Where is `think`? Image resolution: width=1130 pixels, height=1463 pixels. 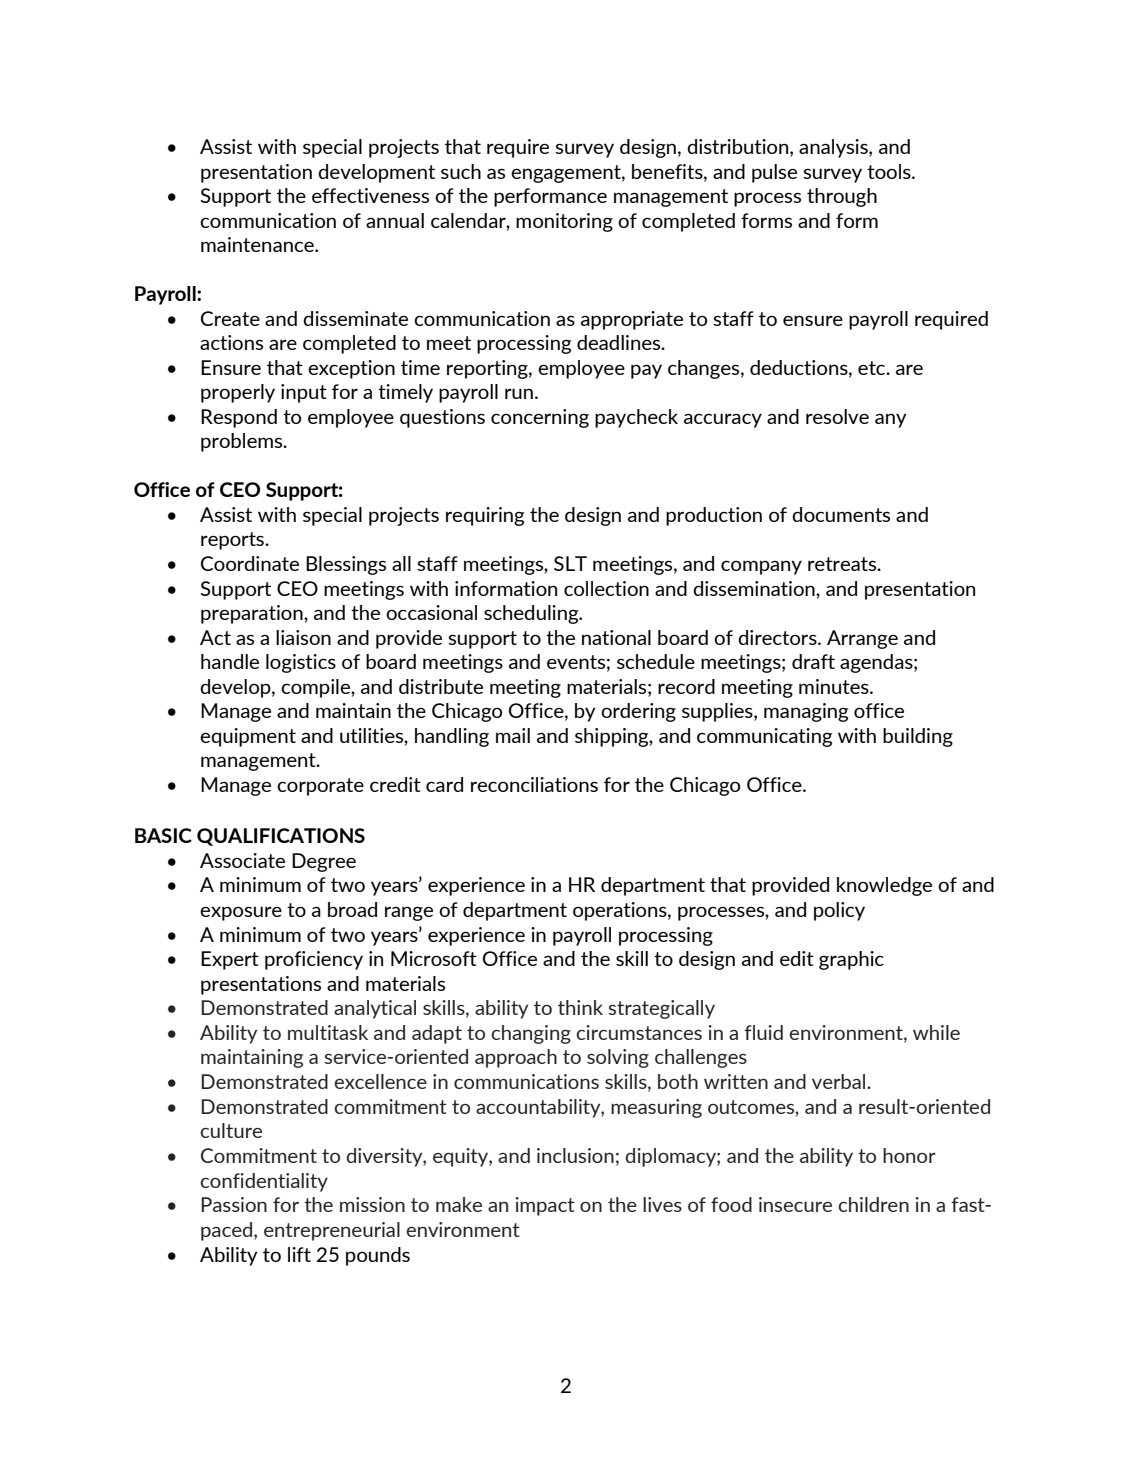 think is located at coordinates (580, 1007).
